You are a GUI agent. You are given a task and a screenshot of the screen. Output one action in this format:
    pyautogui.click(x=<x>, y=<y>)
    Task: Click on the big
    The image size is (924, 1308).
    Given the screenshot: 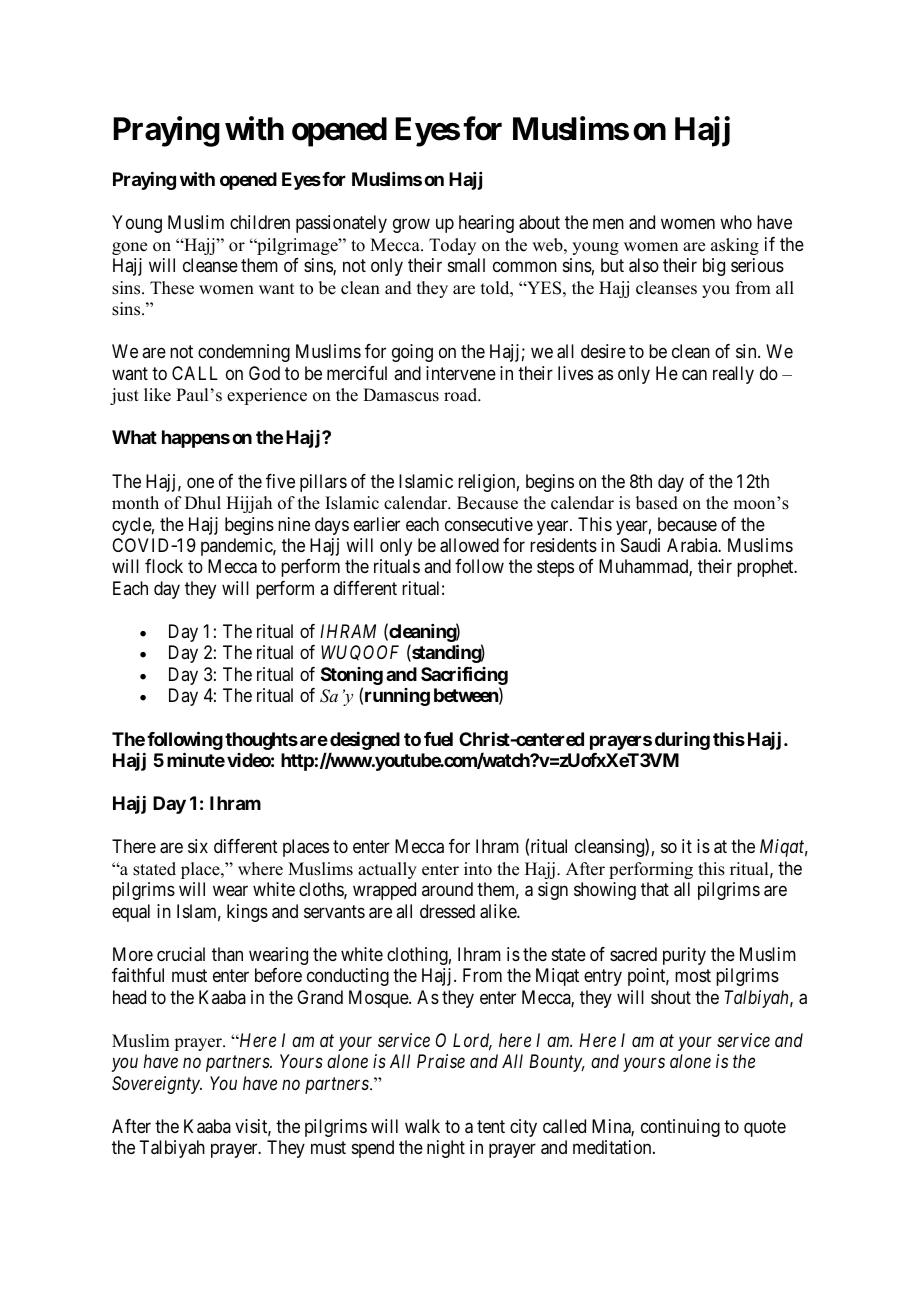 What is the action you would take?
    pyautogui.click(x=714, y=267)
